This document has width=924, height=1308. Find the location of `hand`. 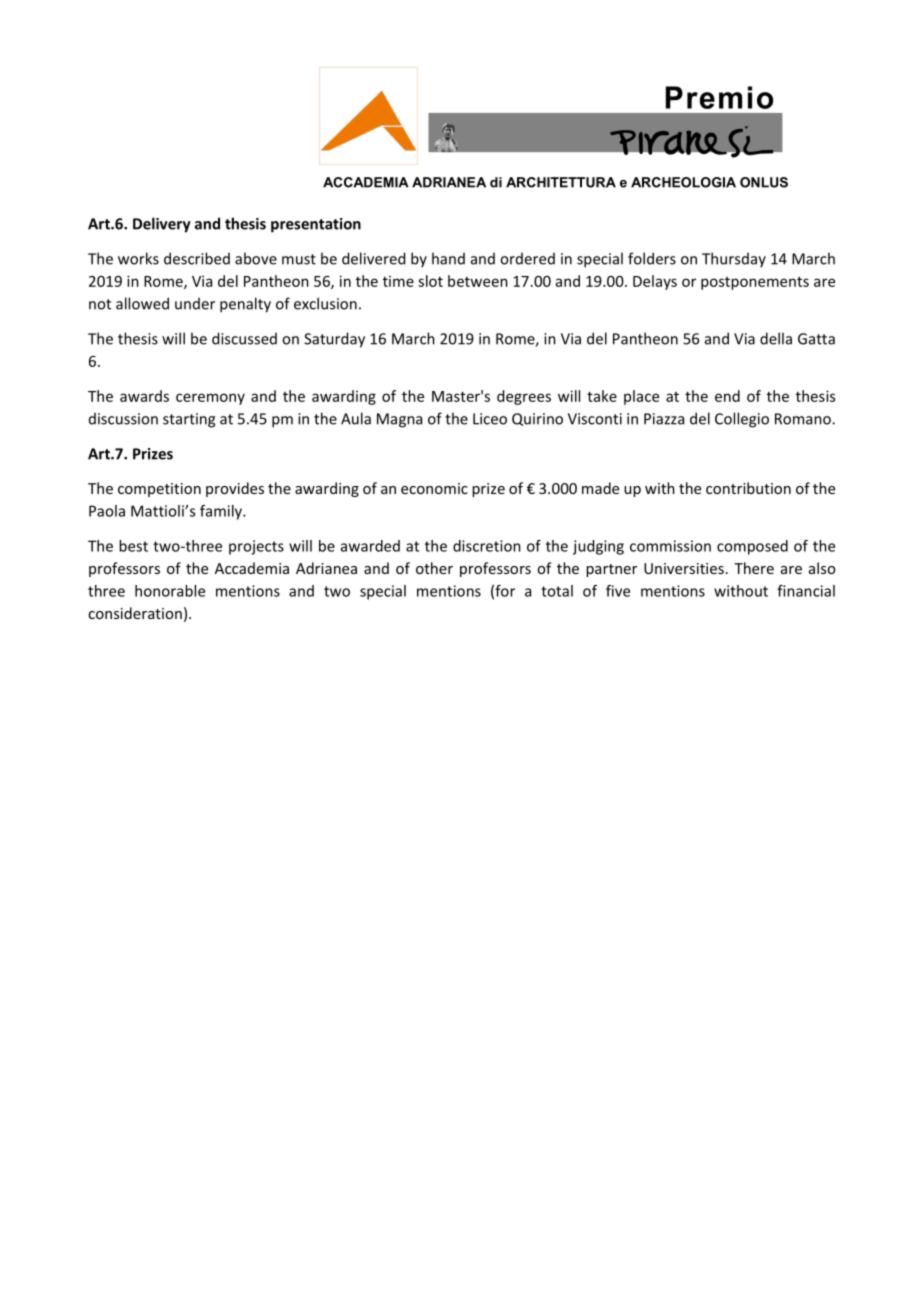

hand is located at coordinates (448, 258).
